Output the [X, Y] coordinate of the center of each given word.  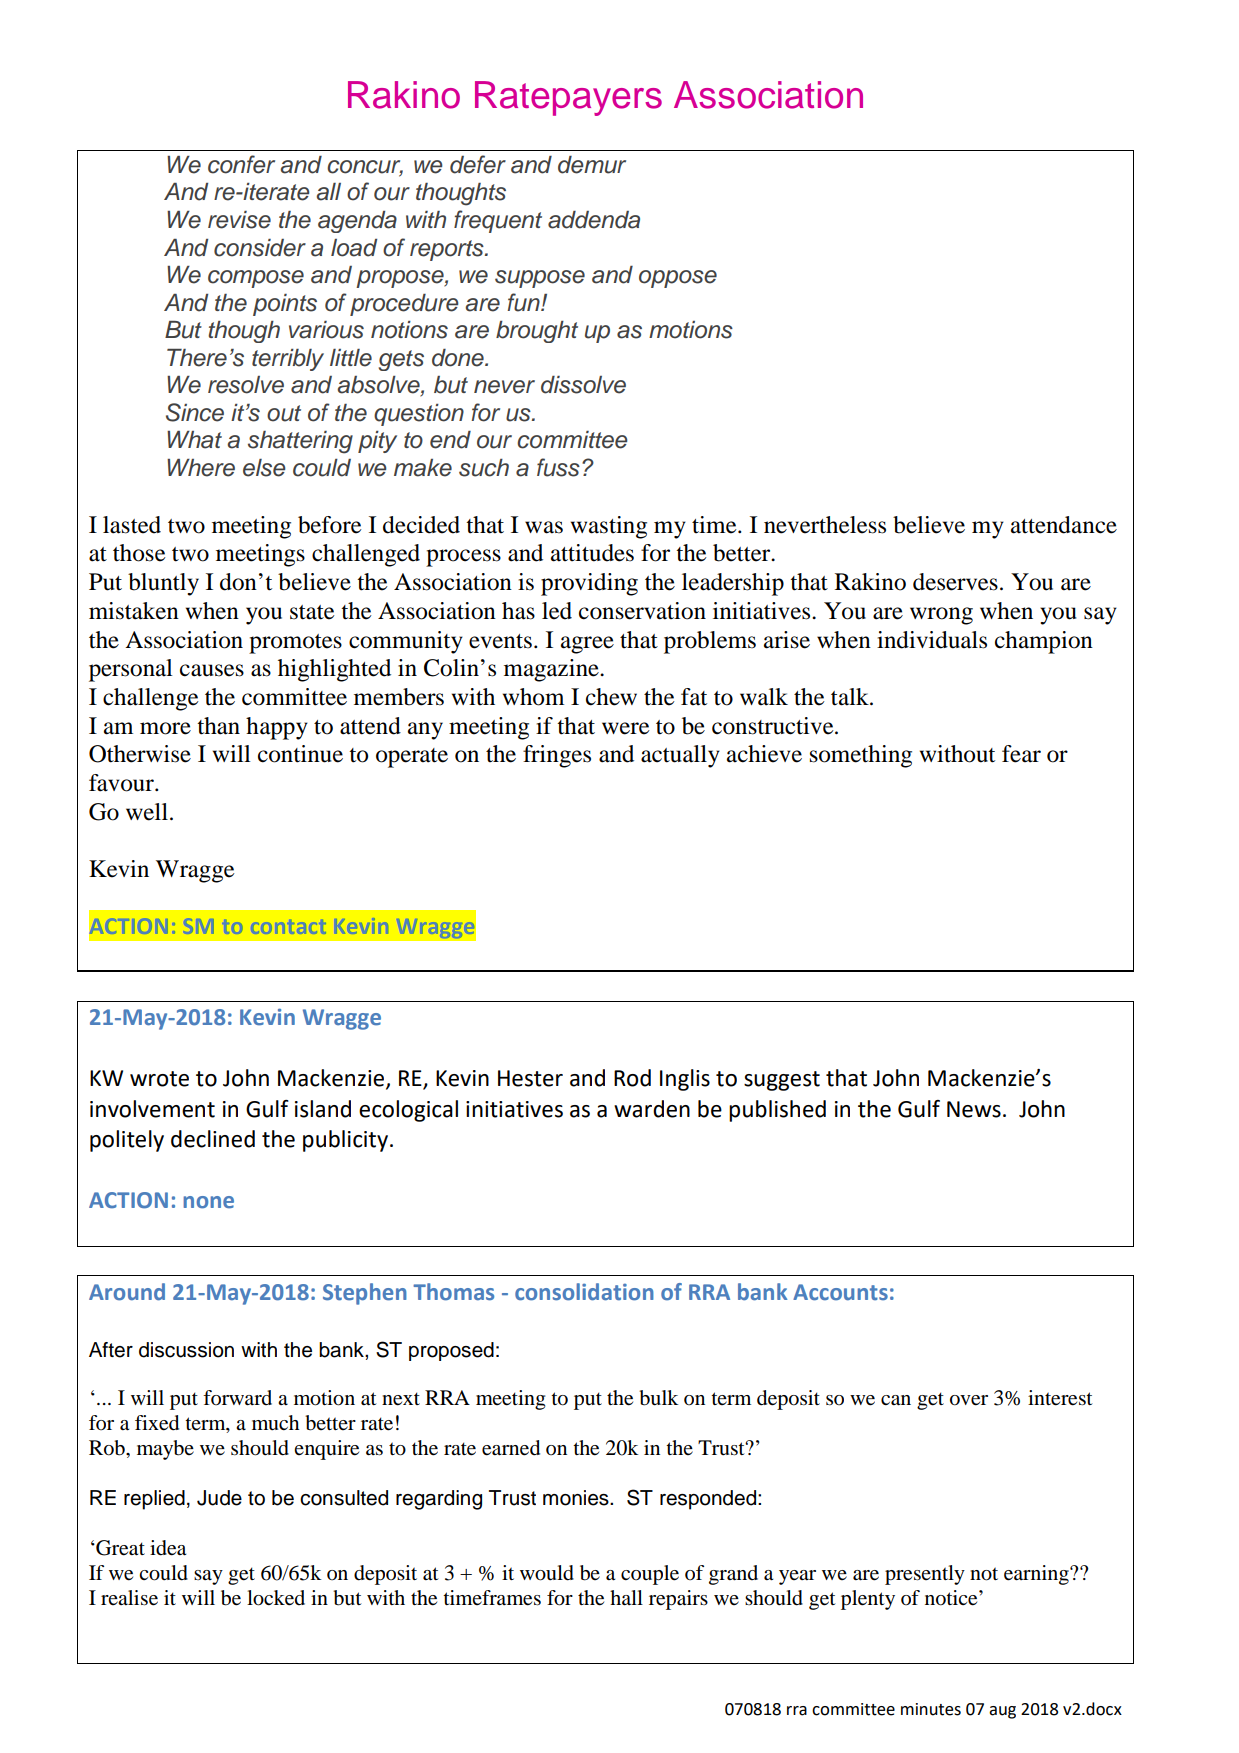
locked [276, 1598]
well [147, 812]
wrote [159, 1079]
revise [239, 220]
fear [1021, 754]
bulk [659, 1398]
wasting [609, 527]
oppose [678, 279]
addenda [594, 220]
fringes [557, 756]
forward [237, 1398]
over [969, 1400]
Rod [632, 1078]
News [974, 1109]
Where [201, 468]
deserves [955, 582]
